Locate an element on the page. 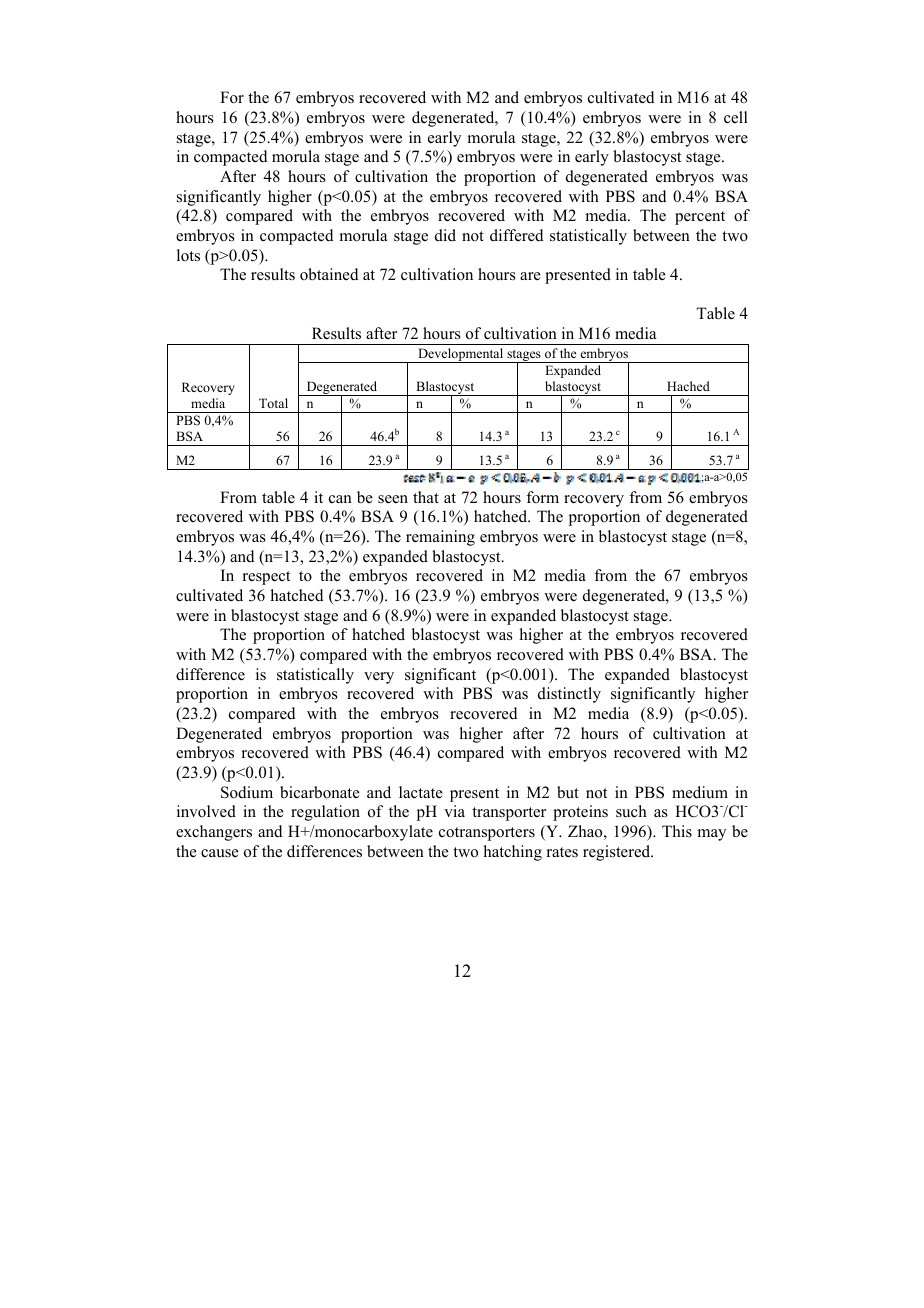 The image size is (924, 1308). percent is located at coordinates (700, 218).
